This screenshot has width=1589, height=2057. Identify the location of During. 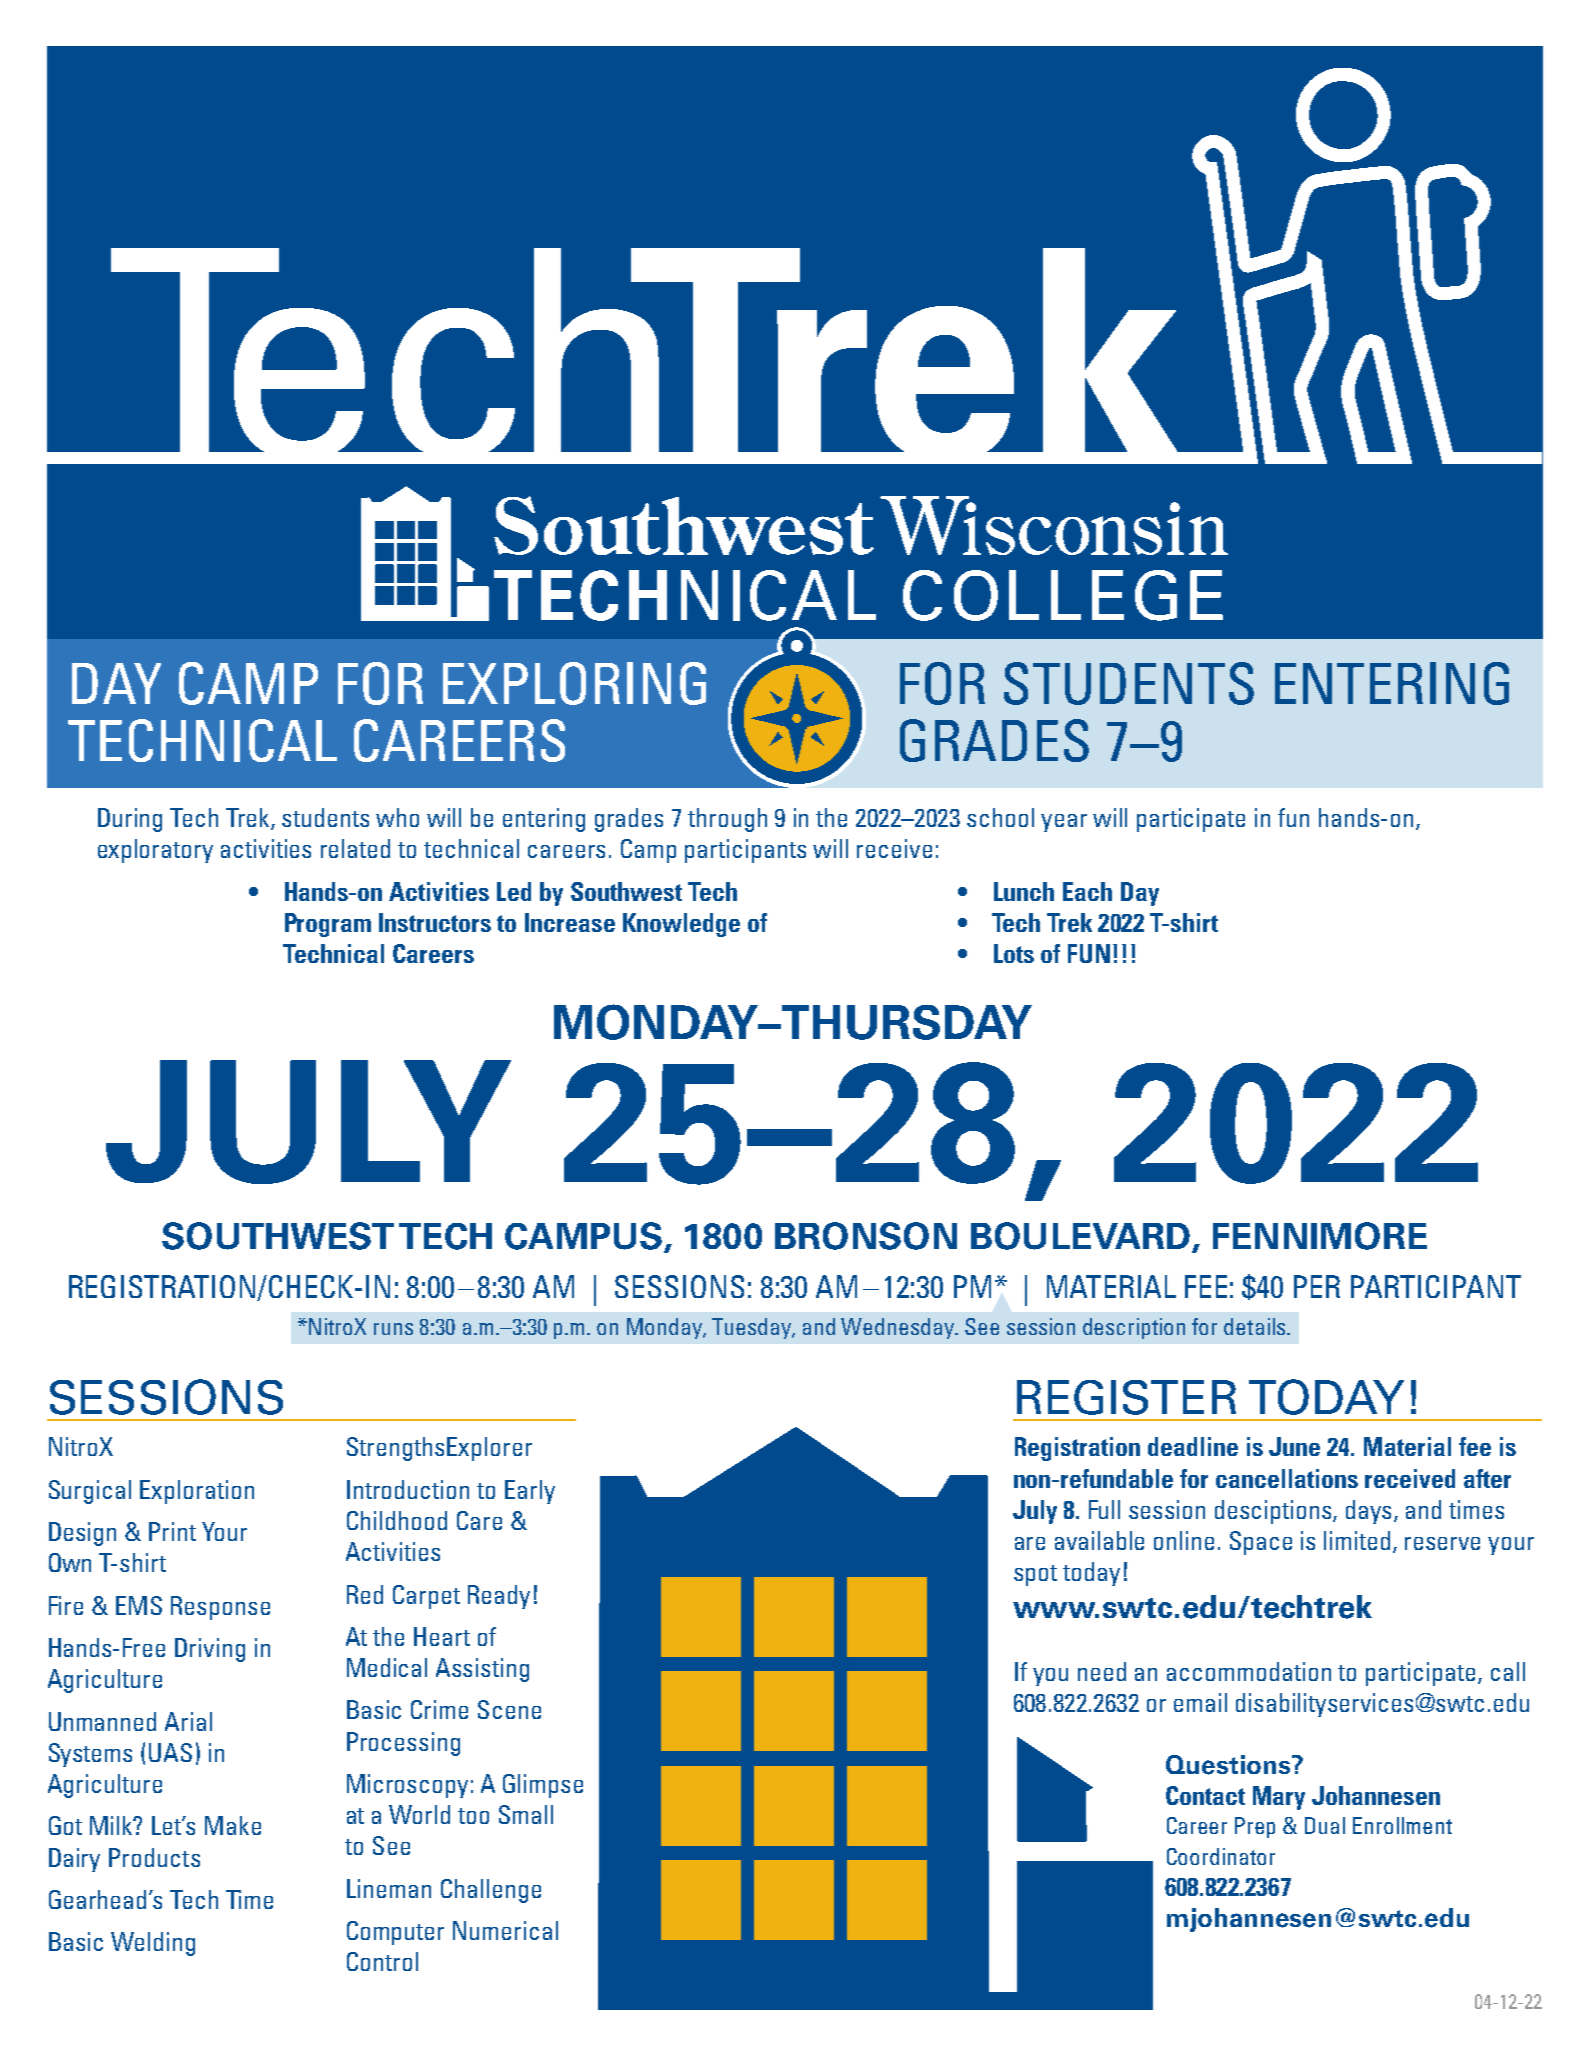
(130, 820).
